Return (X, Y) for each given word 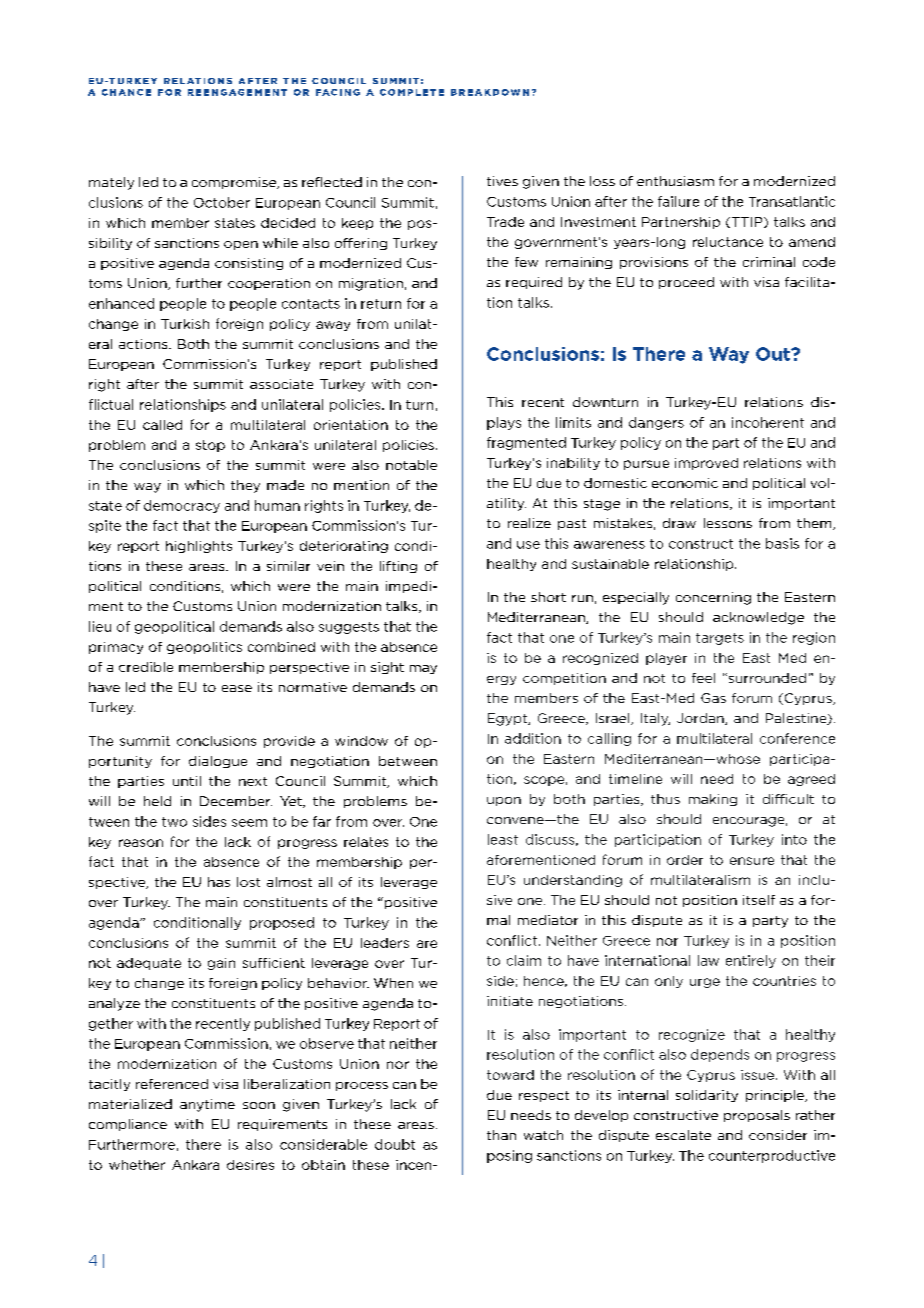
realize (529, 523)
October (222, 202)
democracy (182, 506)
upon (504, 801)
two (174, 822)
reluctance (728, 242)
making (713, 800)
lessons (728, 523)
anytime (207, 1105)
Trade (505, 222)
